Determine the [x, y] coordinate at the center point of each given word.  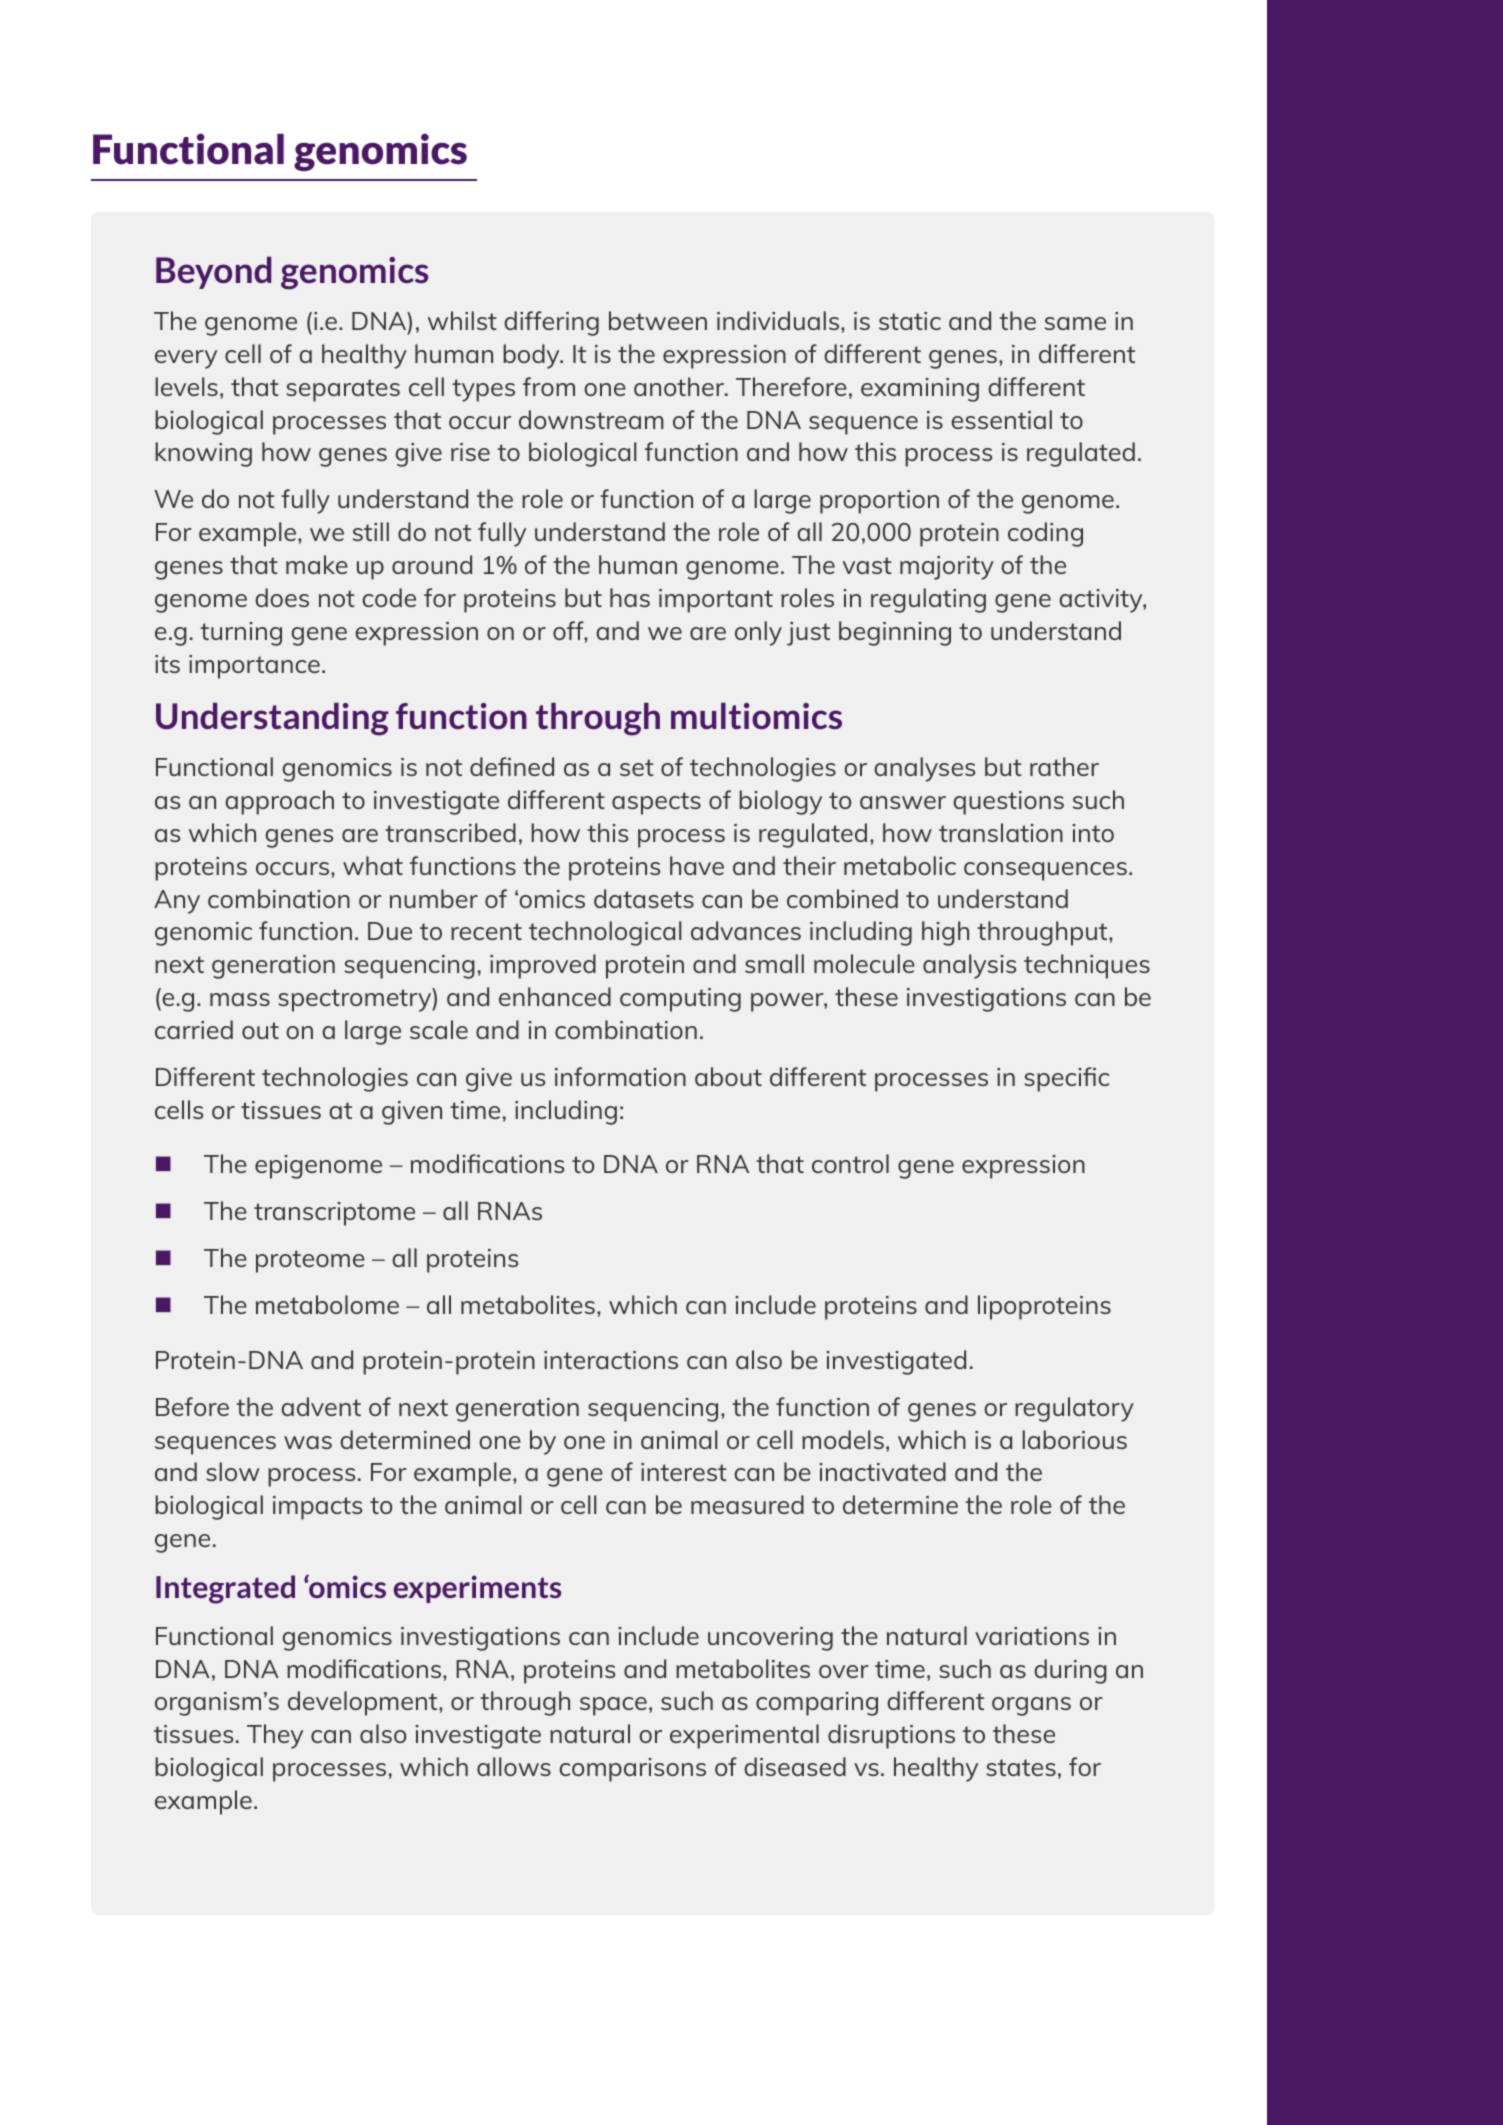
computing [680, 1000]
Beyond [213, 273]
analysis [969, 966]
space [613, 1706]
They [275, 1736]
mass [240, 999]
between [658, 320]
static [910, 321]
